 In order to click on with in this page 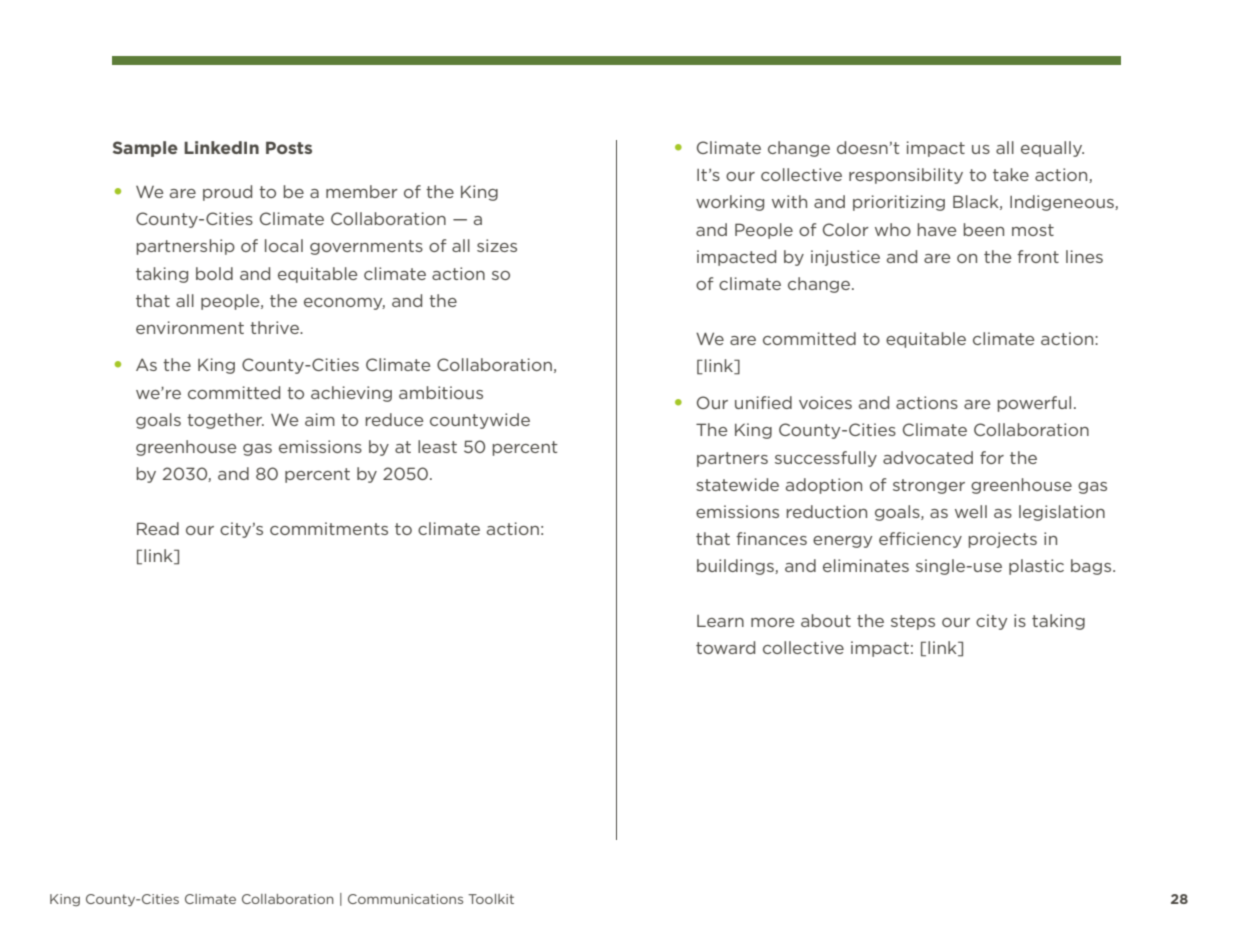, I will do `click(789, 201)`.
